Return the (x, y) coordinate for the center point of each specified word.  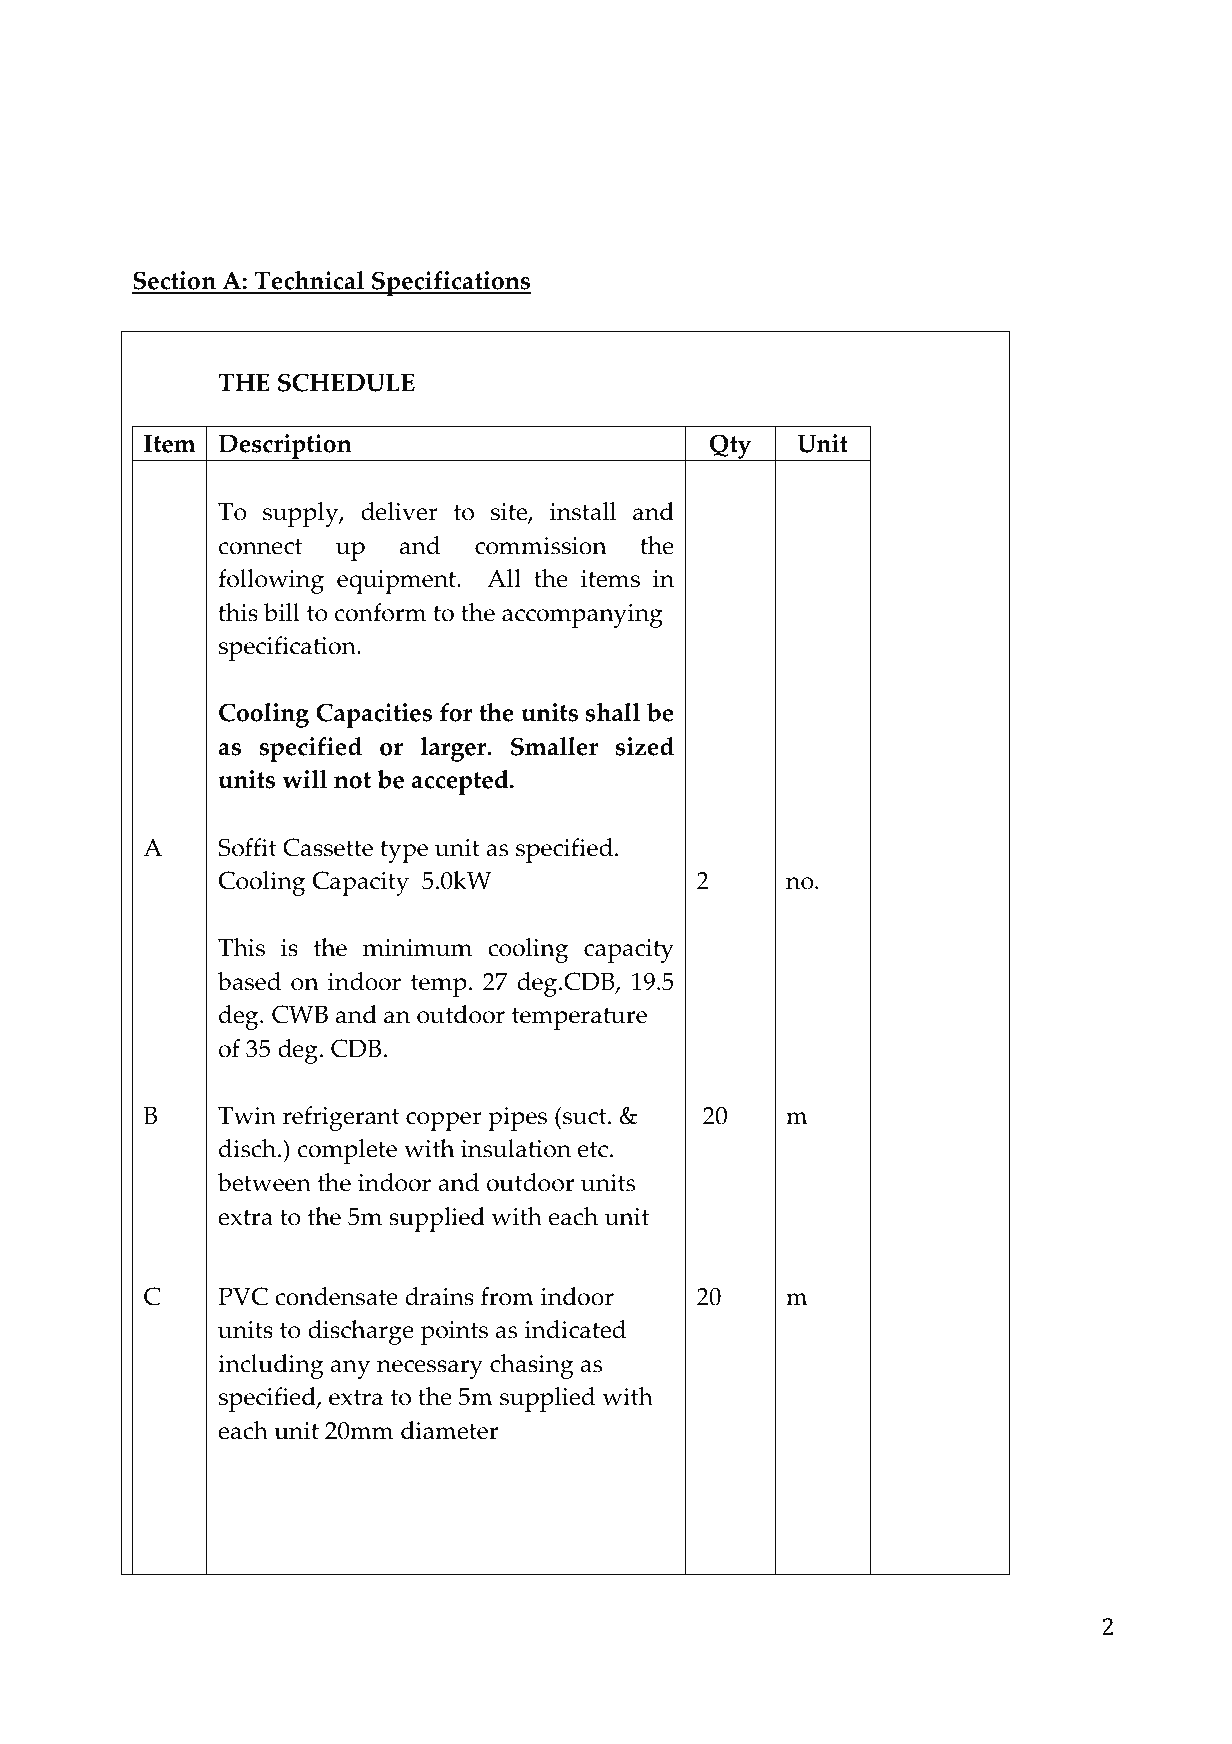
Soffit (248, 847)
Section (175, 282)
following (271, 581)
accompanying (582, 616)
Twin (247, 1116)
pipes (517, 1119)
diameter (449, 1430)
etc (593, 1149)
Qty (731, 447)
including (271, 1366)
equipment (398, 582)
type (404, 852)
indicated (575, 1329)
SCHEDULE (346, 382)
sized (645, 746)
